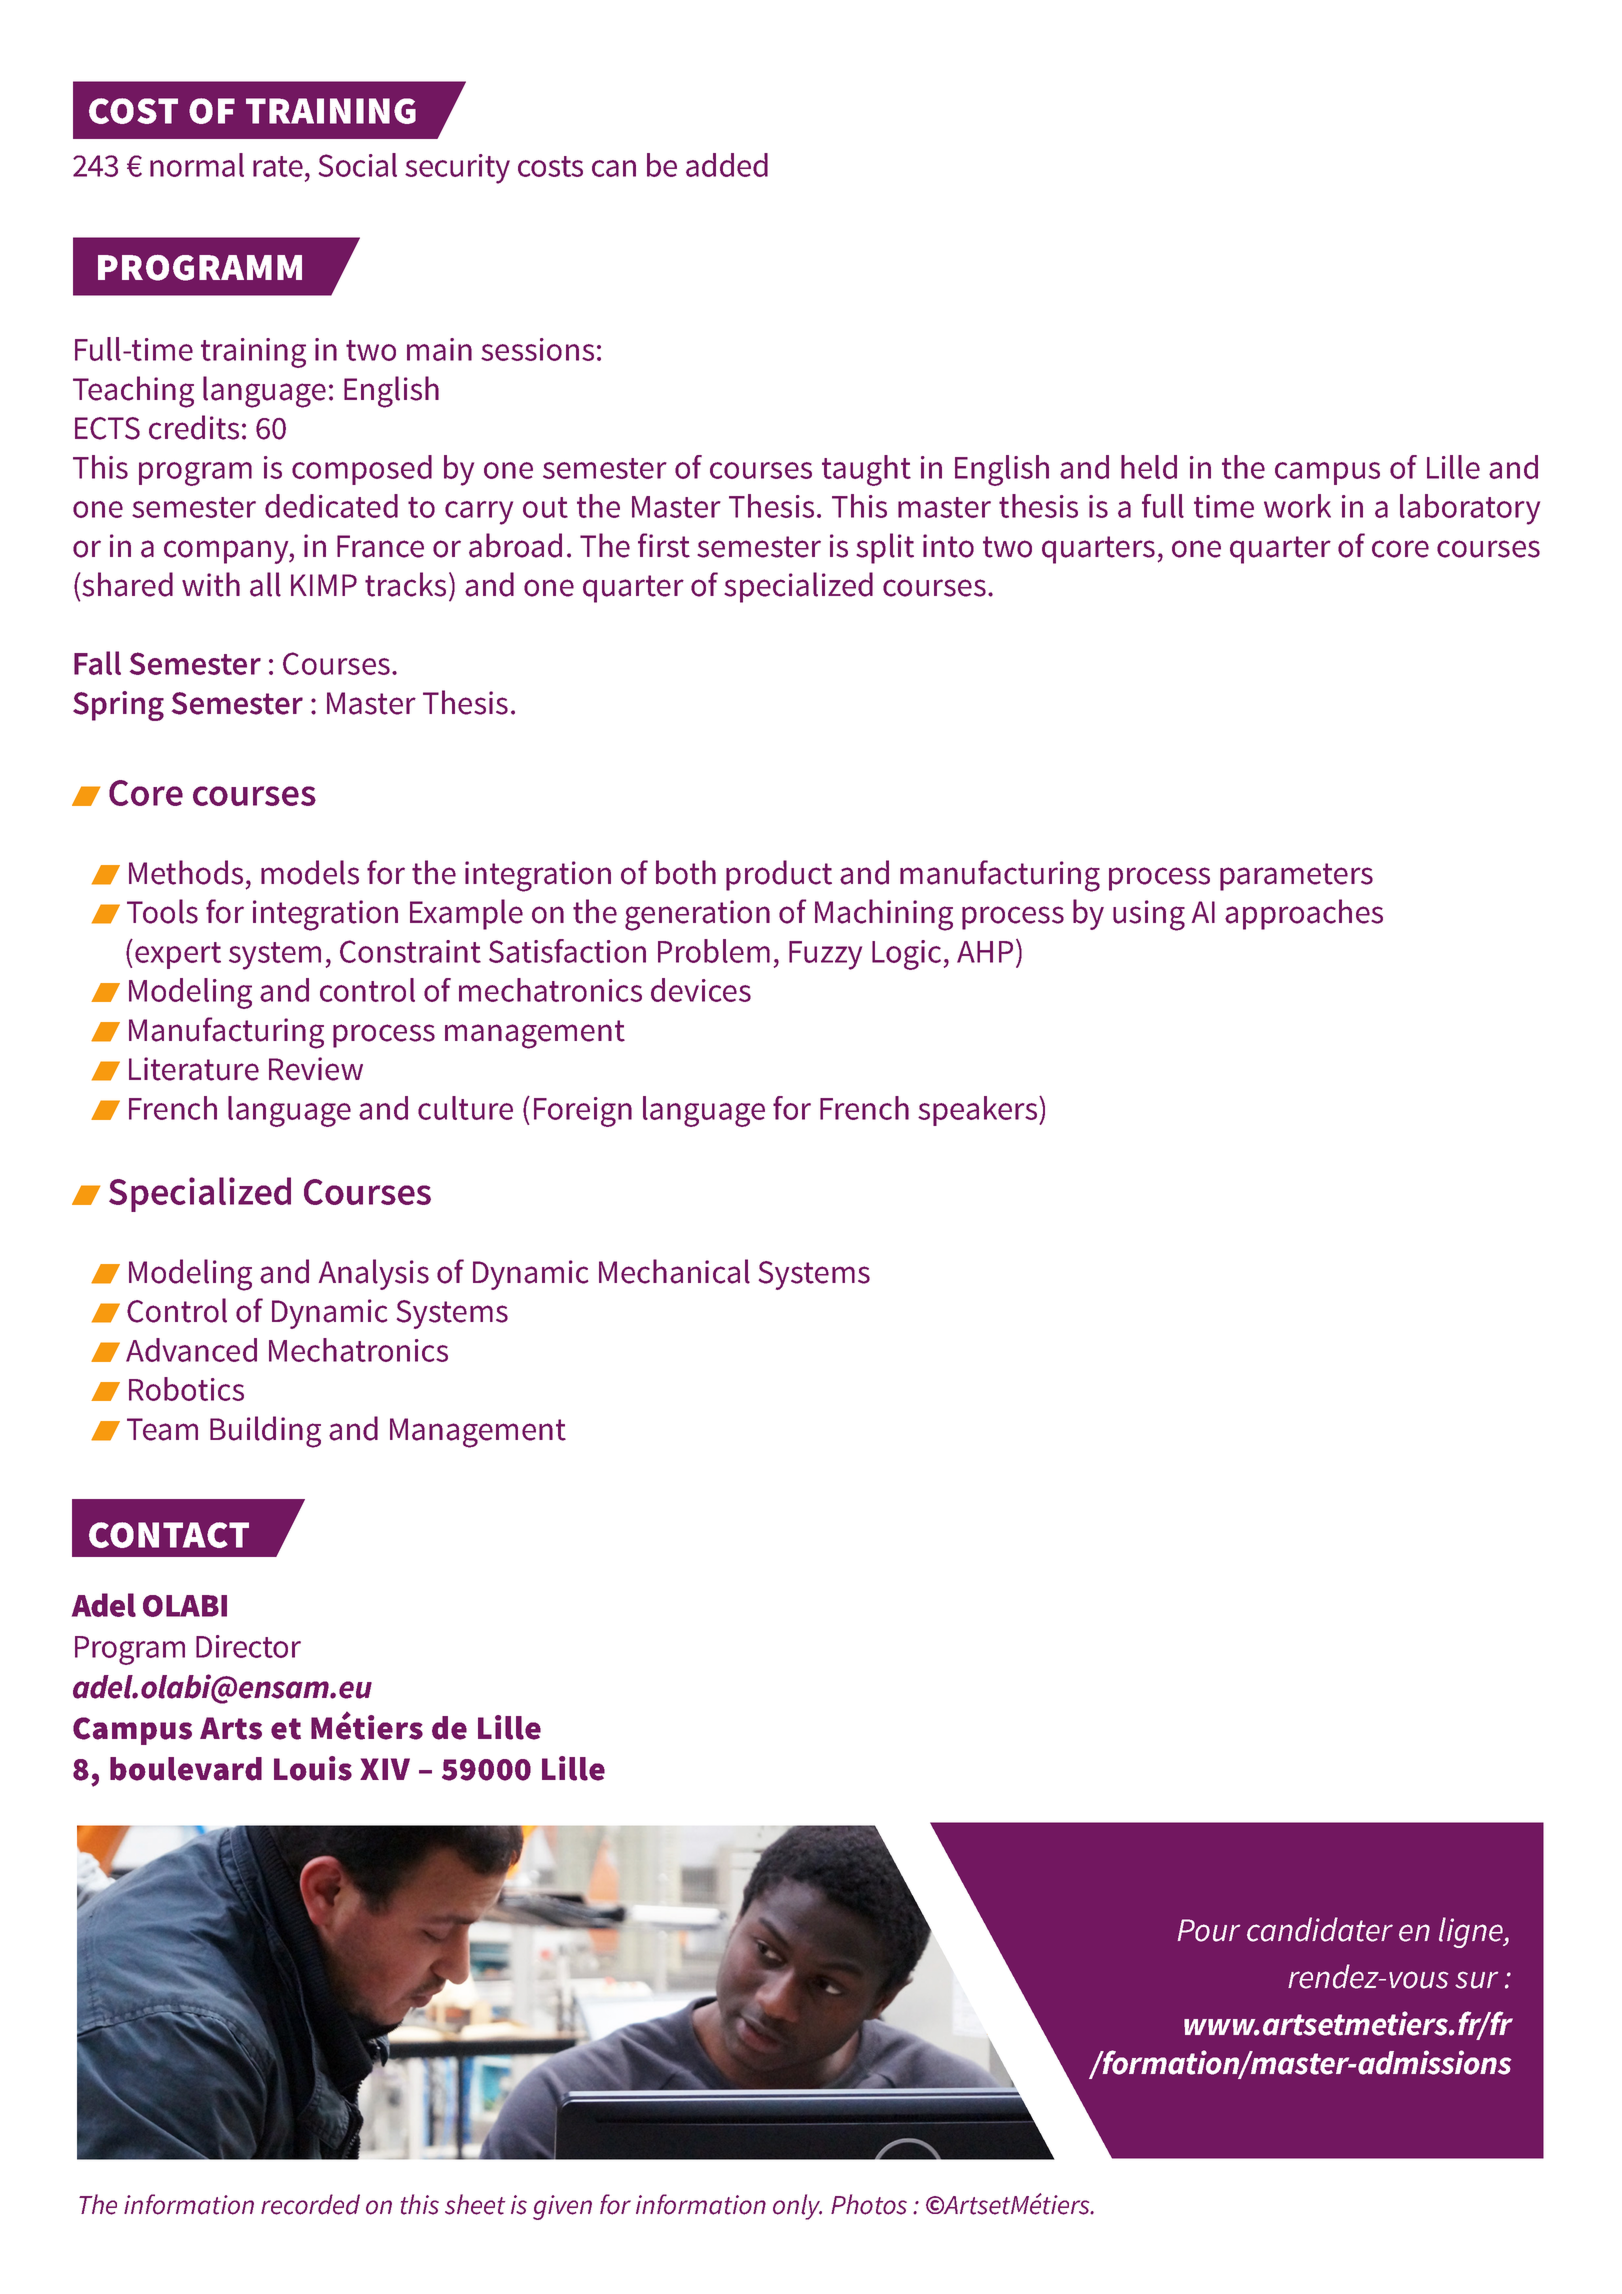 The image size is (1622, 2294). I want to click on recorded, so click(310, 2204).
